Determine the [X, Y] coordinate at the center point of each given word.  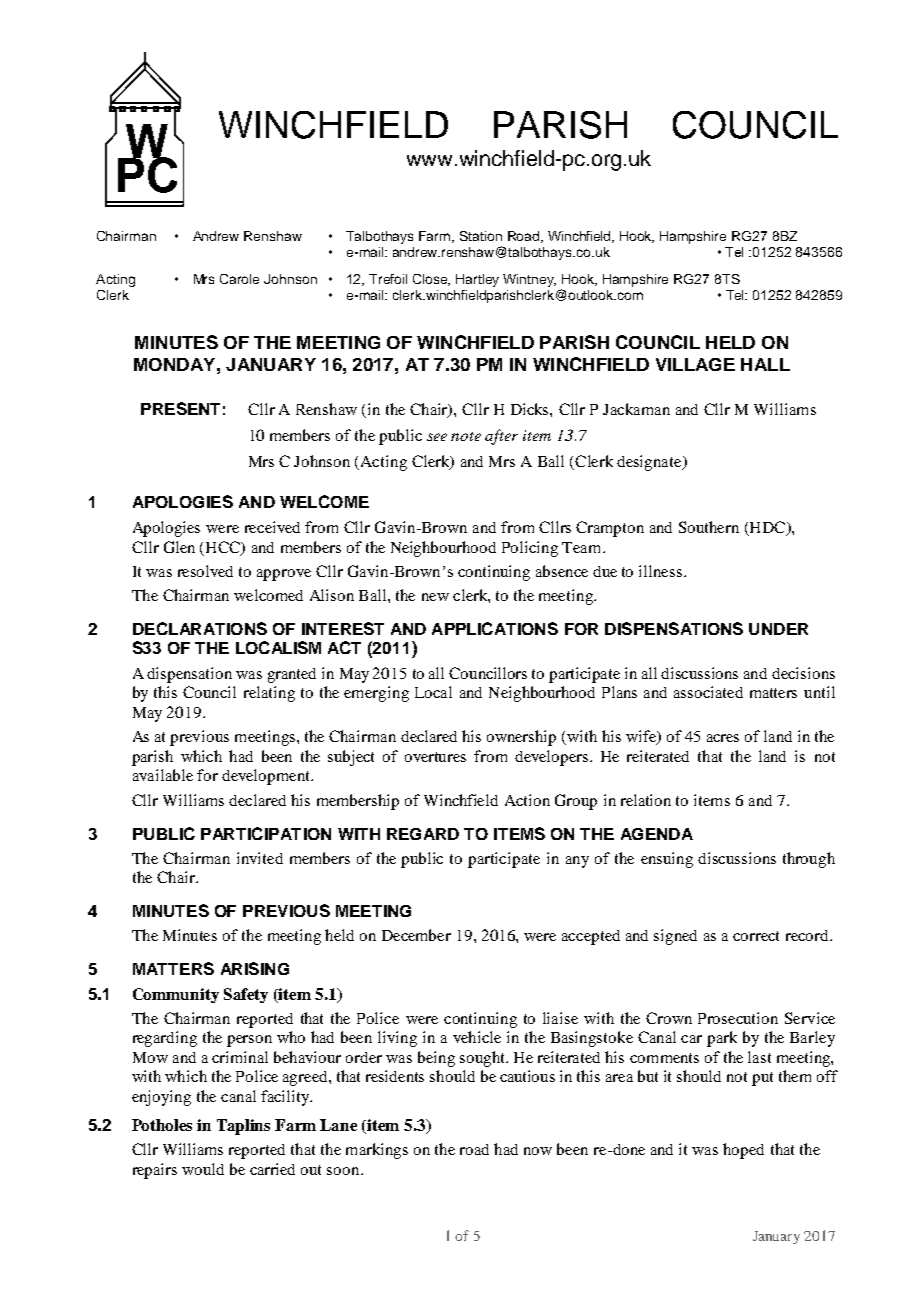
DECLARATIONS [200, 628]
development [267, 777]
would [203, 1169]
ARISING [255, 968]
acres [723, 738]
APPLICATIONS [495, 628]
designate [650, 463]
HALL [765, 364]
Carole [239, 279]
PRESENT [180, 408]
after [501, 437]
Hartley [477, 280]
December [416, 935]
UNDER [778, 629]
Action [527, 800]
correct [756, 936]
